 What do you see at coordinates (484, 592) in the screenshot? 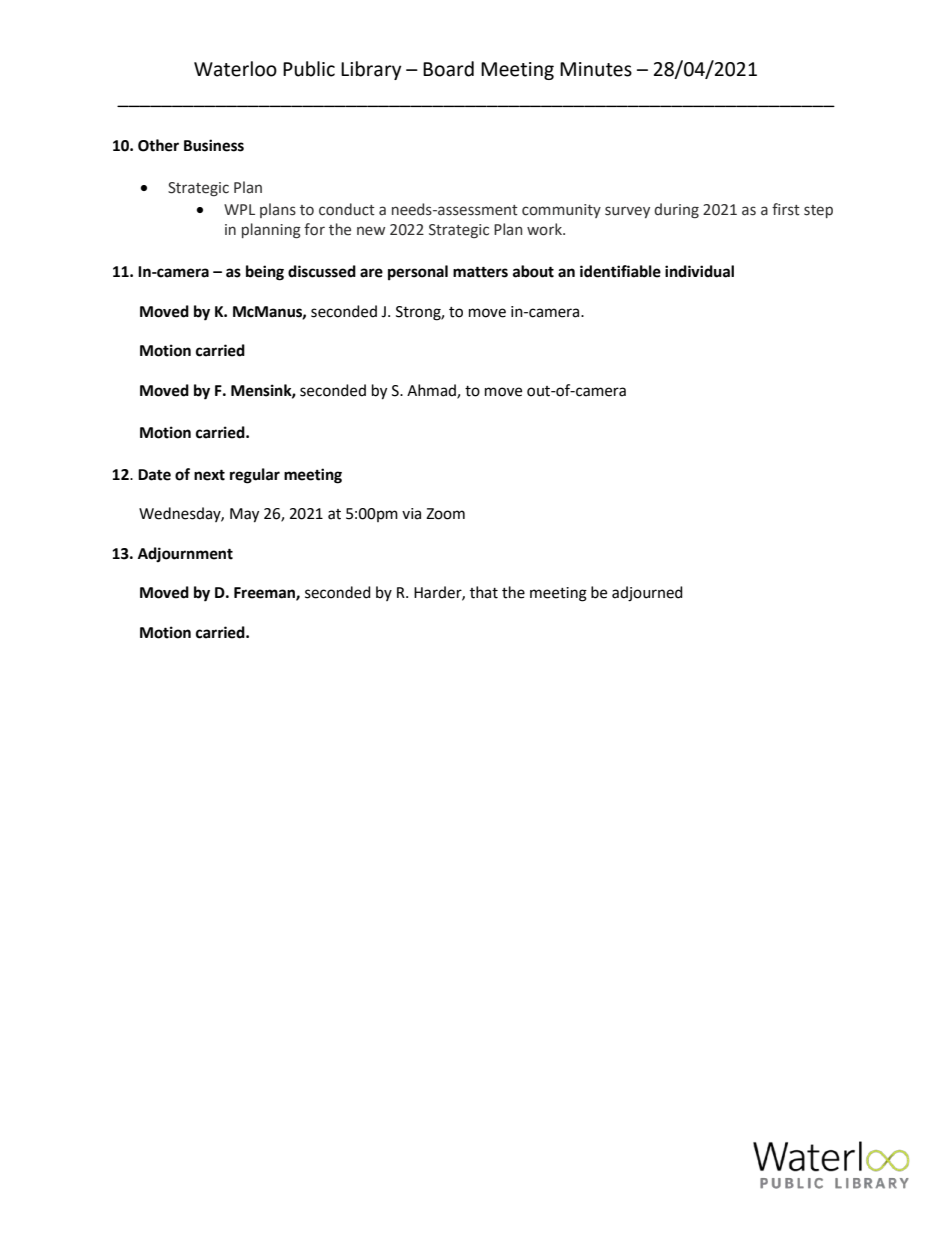
I see `that` at bounding box center [484, 592].
